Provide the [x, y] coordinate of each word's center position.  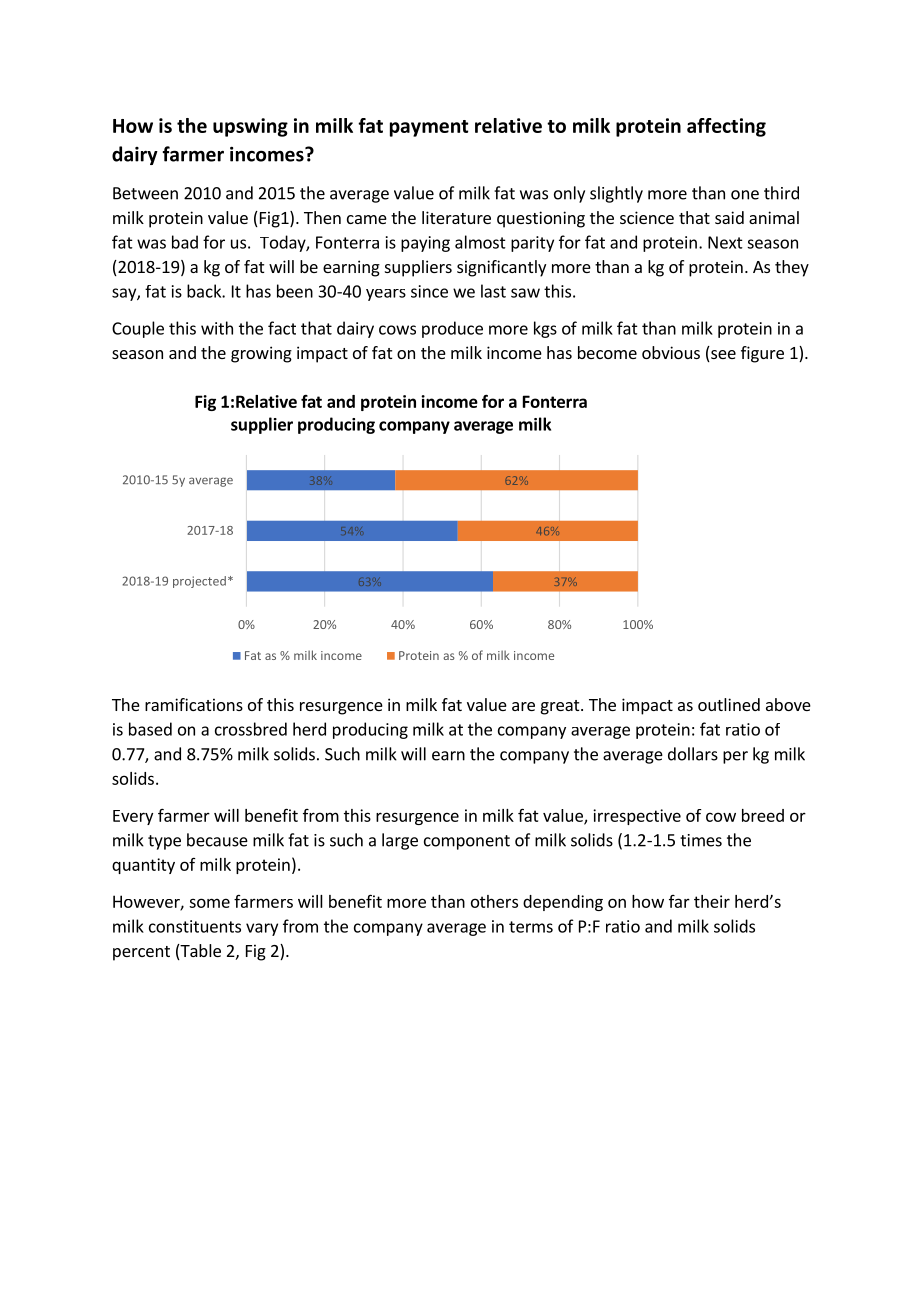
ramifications [194, 704]
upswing [250, 127]
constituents [195, 926]
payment [429, 128]
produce [452, 329]
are [523, 706]
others [494, 901]
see [722, 356]
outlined [729, 704]
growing [261, 354]
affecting [726, 127]
